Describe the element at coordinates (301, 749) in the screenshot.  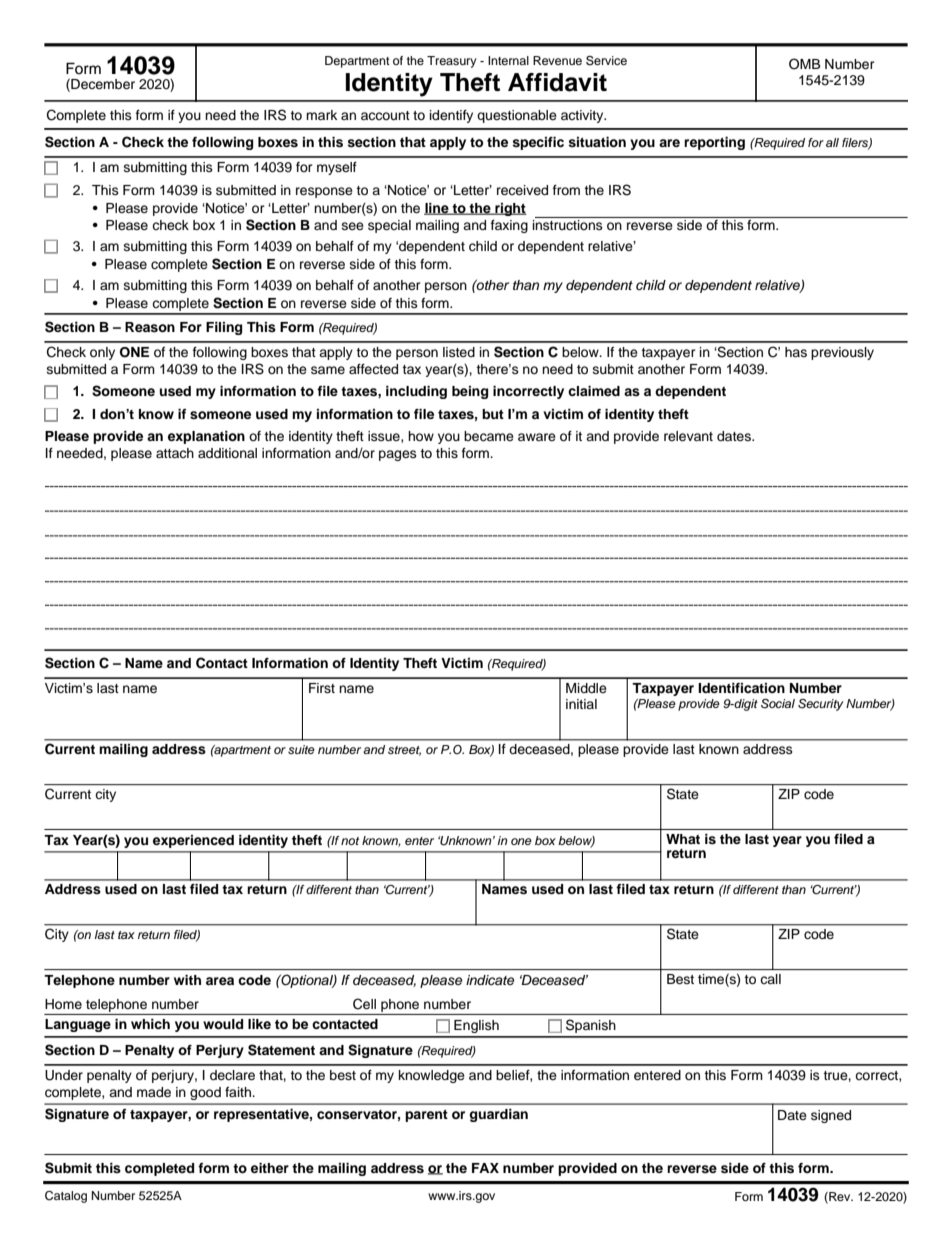
I see `suite` at that location.
